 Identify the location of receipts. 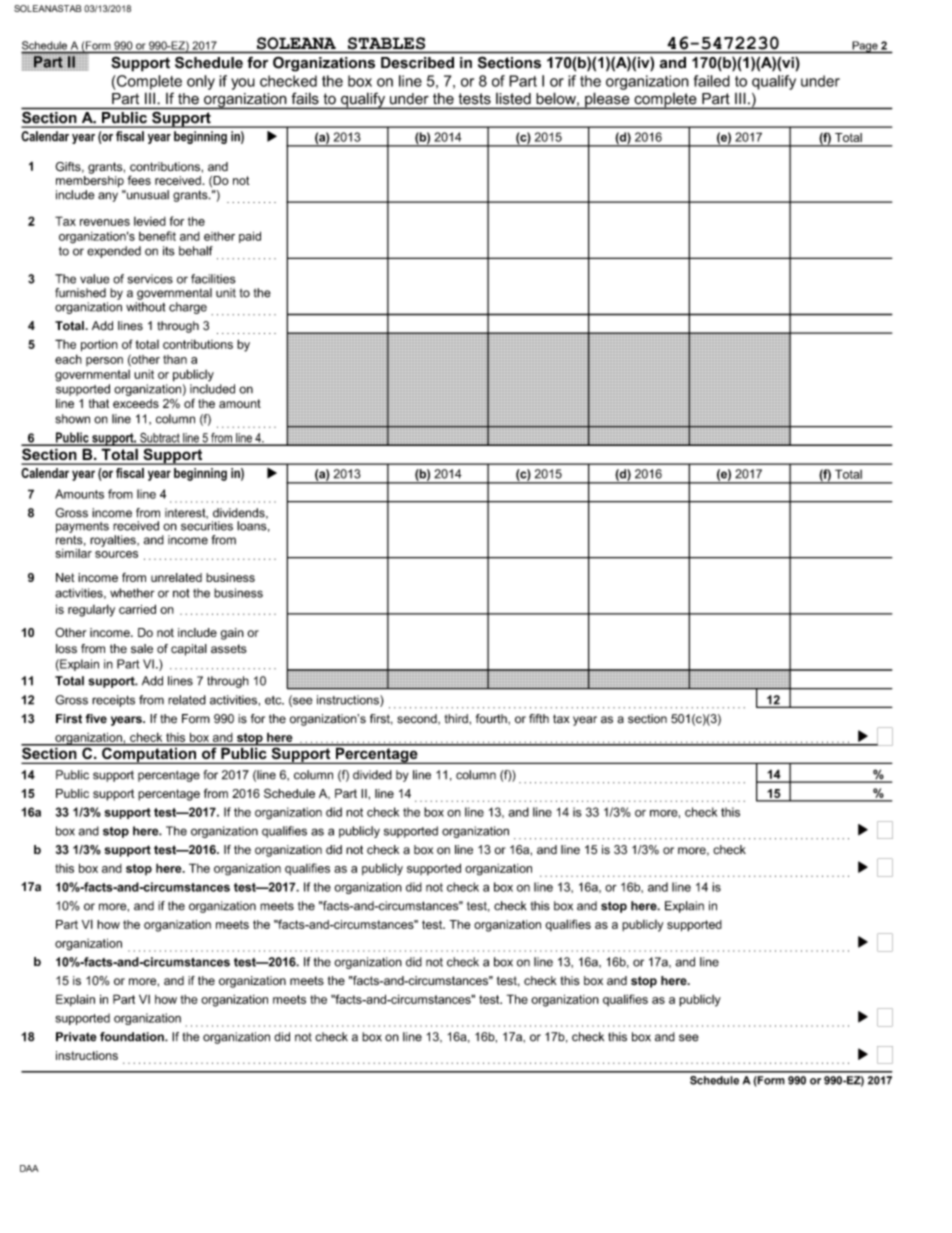
(113, 701).
